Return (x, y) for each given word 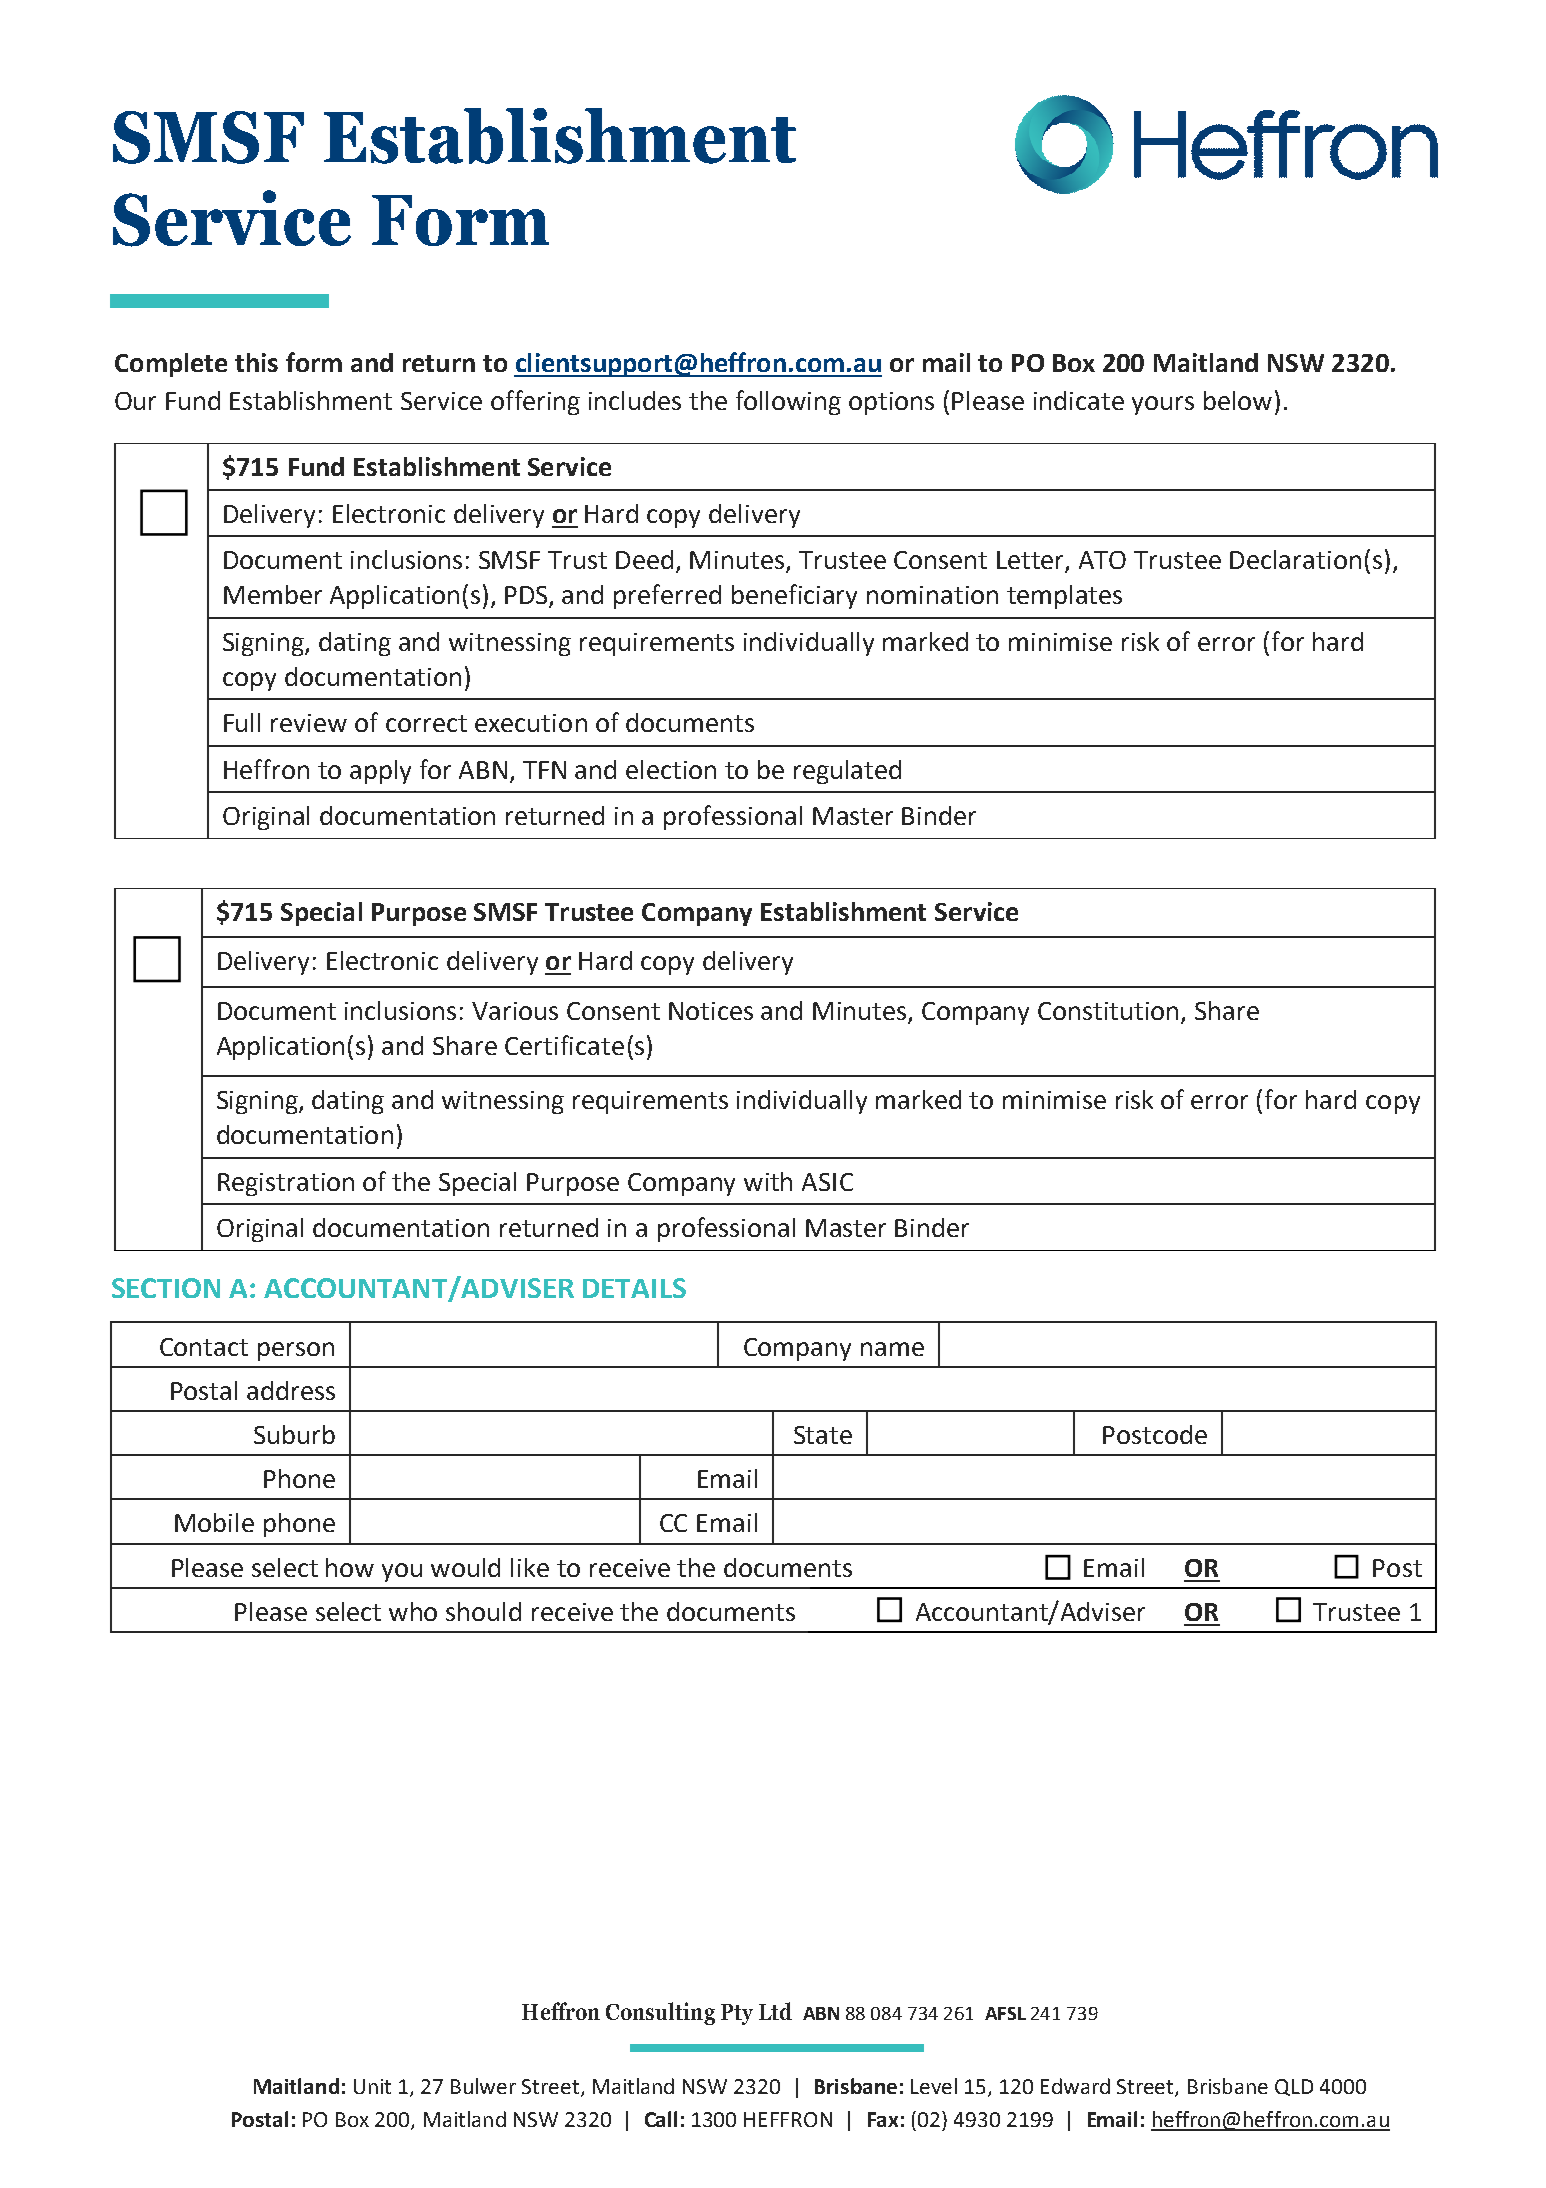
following (788, 402)
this (256, 362)
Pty (737, 2014)
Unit (372, 2086)
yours (1163, 405)
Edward (1075, 2086)
